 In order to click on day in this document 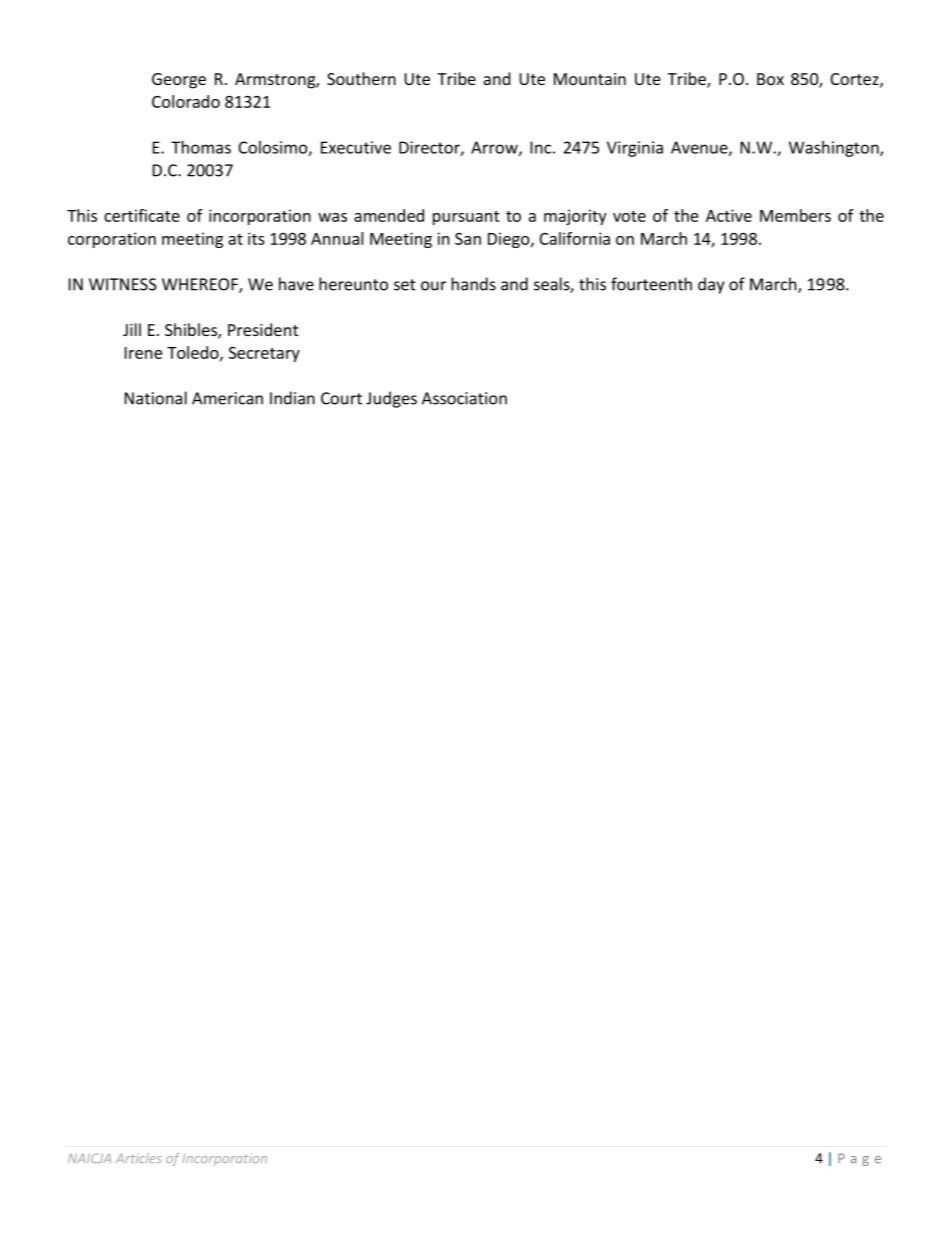, I will do `click(711, 285)`.
